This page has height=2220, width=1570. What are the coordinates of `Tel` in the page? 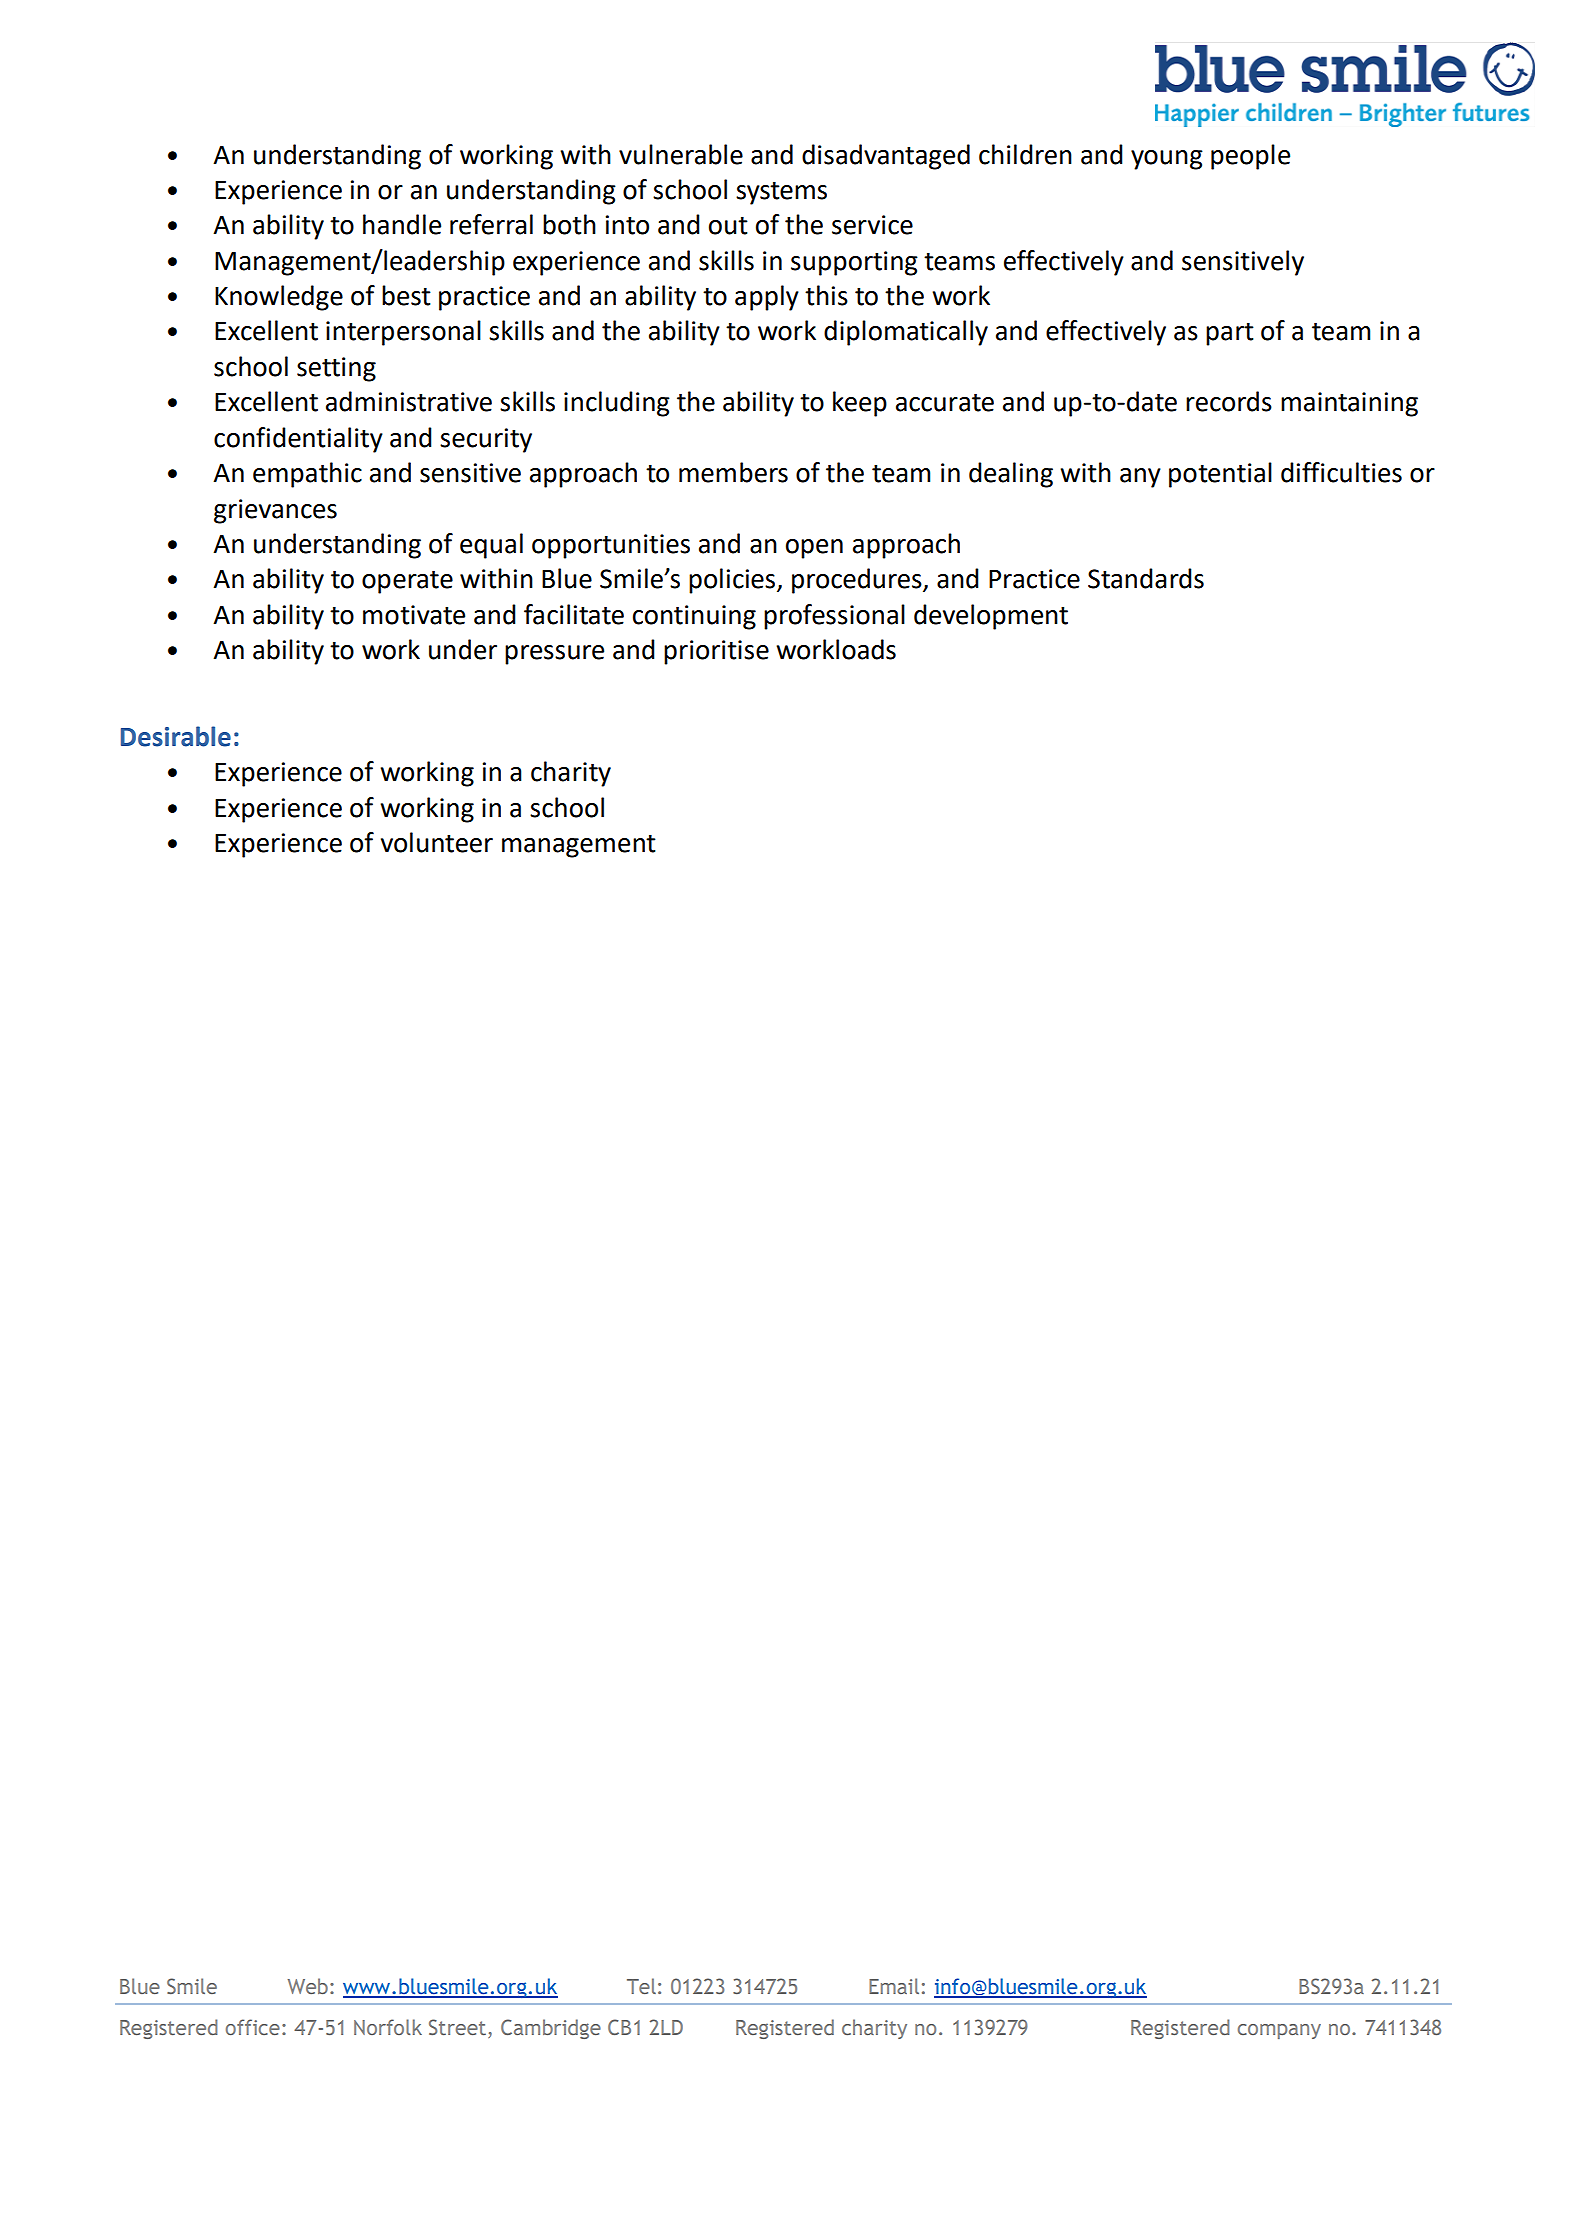 It's located at (641, 1986).
